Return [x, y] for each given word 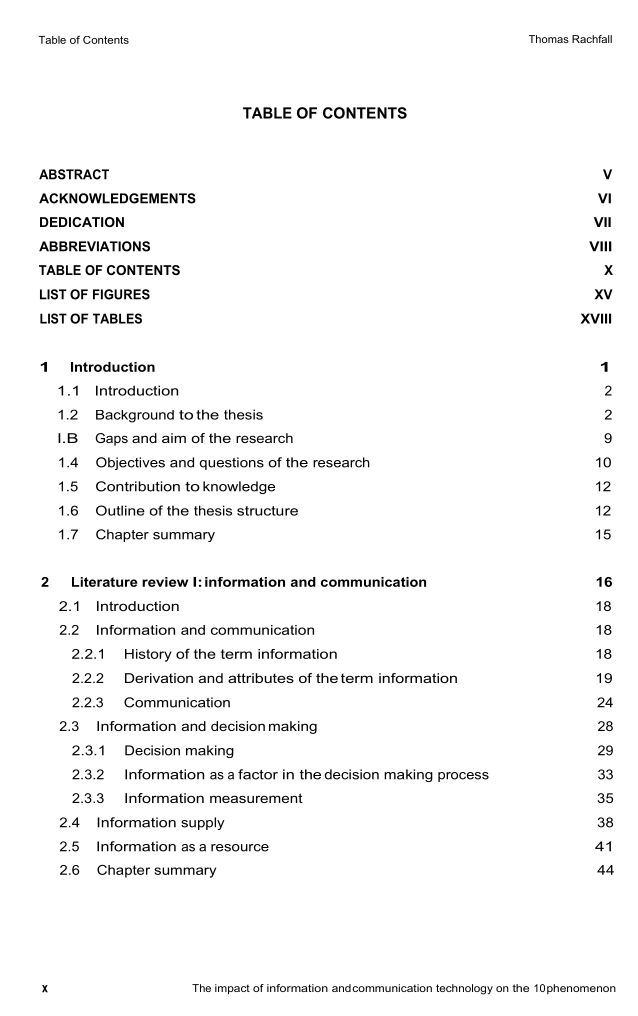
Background [135, 416]
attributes [261, 678]
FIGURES [121, 294]
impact [232, 989]
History [148, 655]
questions [232, 463]
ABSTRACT [74, 174]
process [463, 777]
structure [267, 511]
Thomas [549, 39]
